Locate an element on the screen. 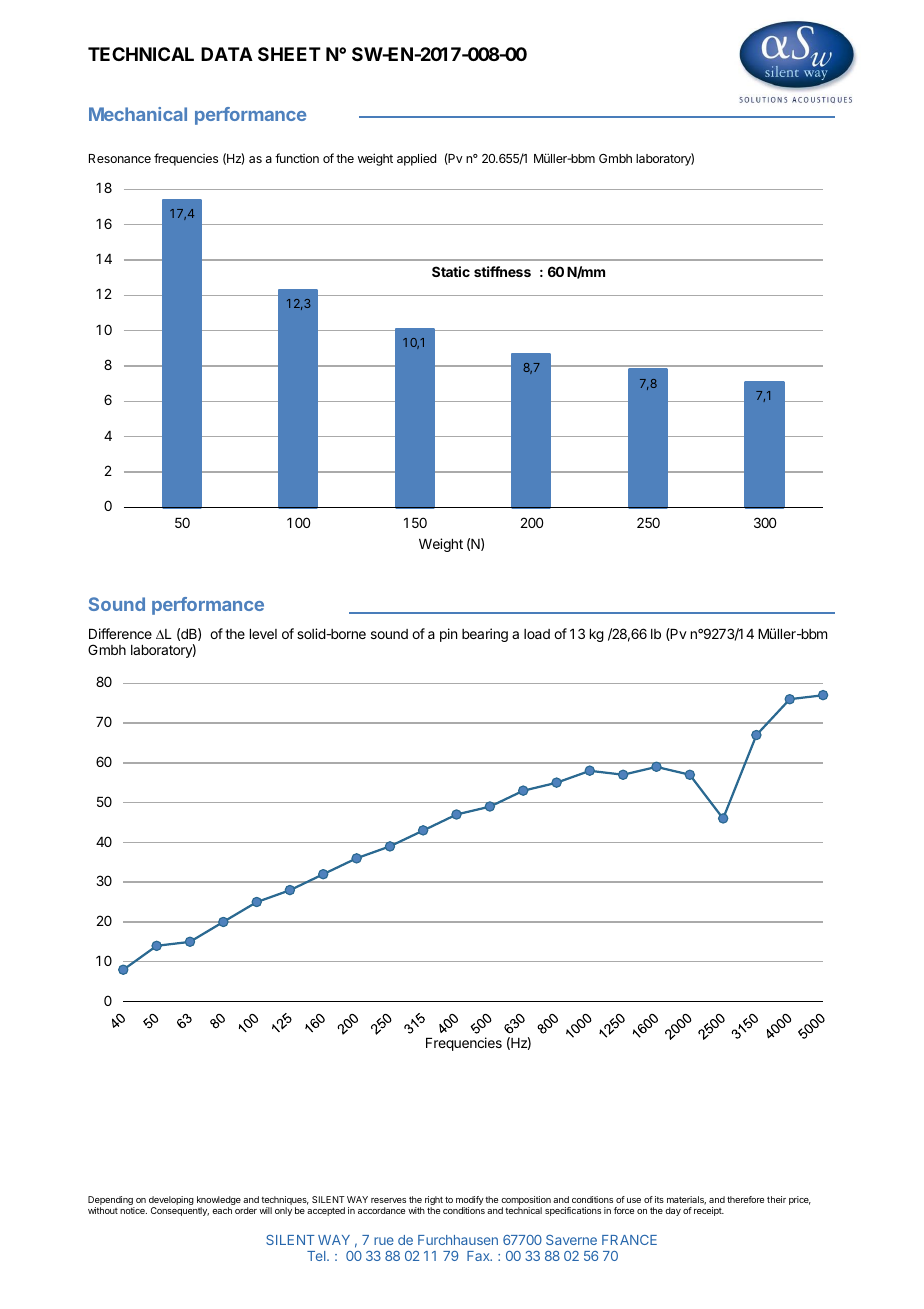 This screenshot has height=1309, width=924. receipt is located at coordinates (709, 1211).
